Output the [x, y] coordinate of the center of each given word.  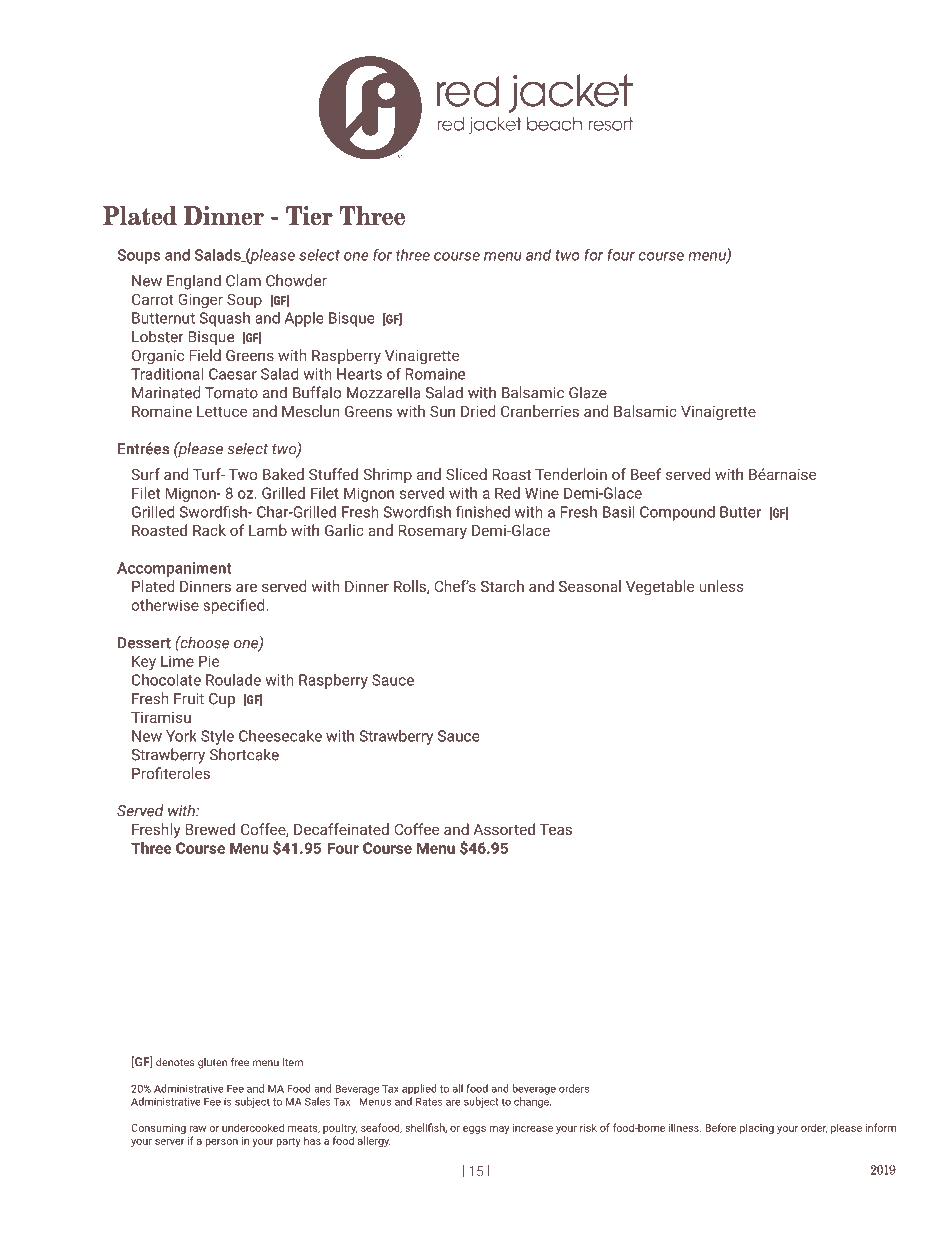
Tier [309, 216]
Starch [502, 586]
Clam [243, 280]
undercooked [253, 1127]
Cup [222, 700]
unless [721, 586]
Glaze [588, 392]
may [499, 1130]
